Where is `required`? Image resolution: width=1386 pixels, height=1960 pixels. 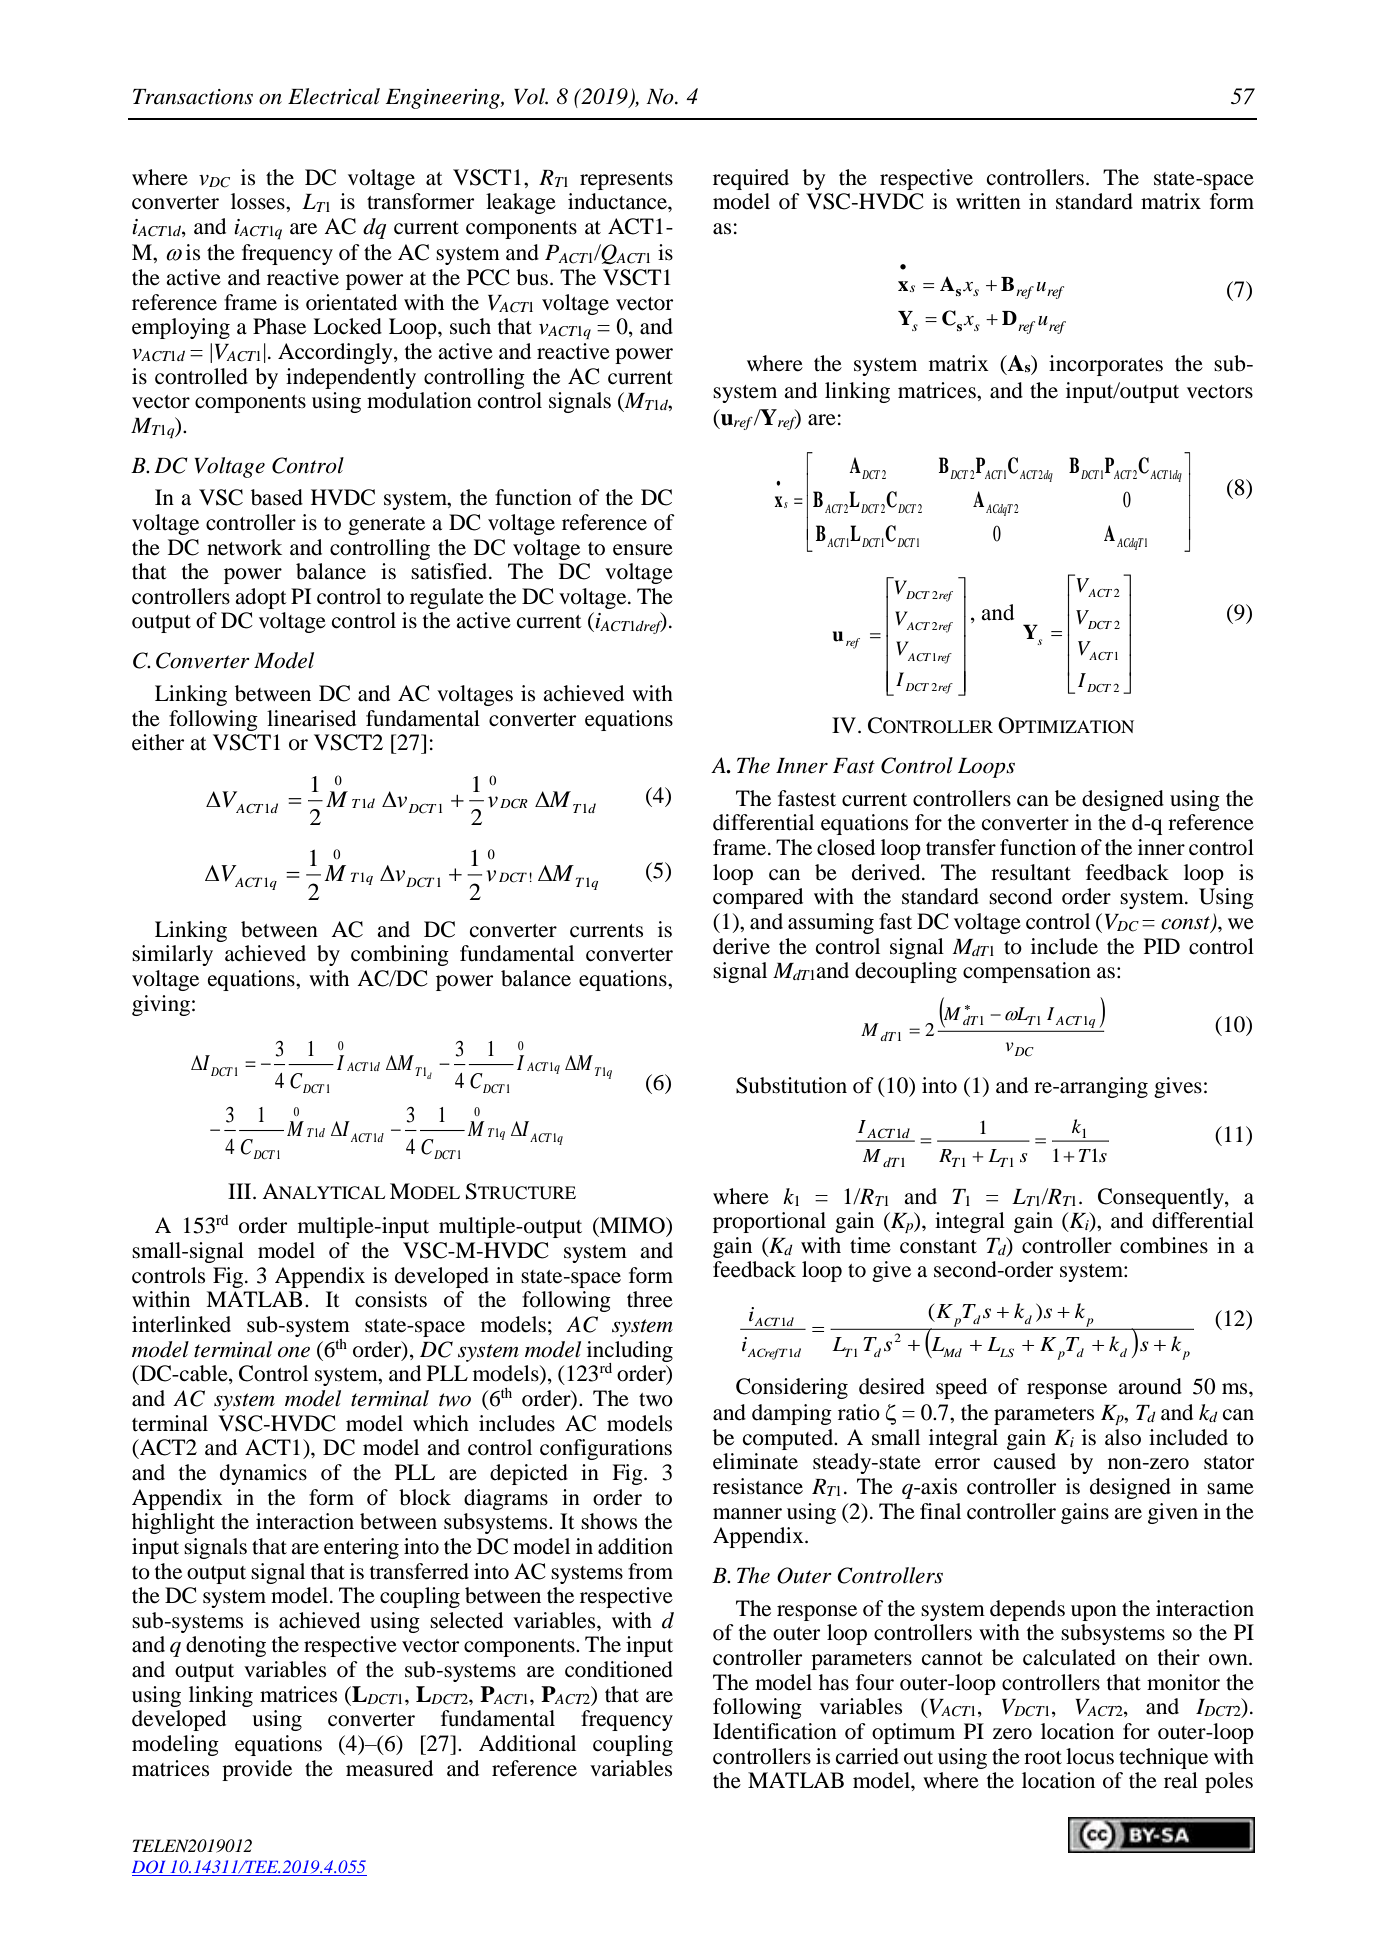 required is located at coordinates (751, 179).
